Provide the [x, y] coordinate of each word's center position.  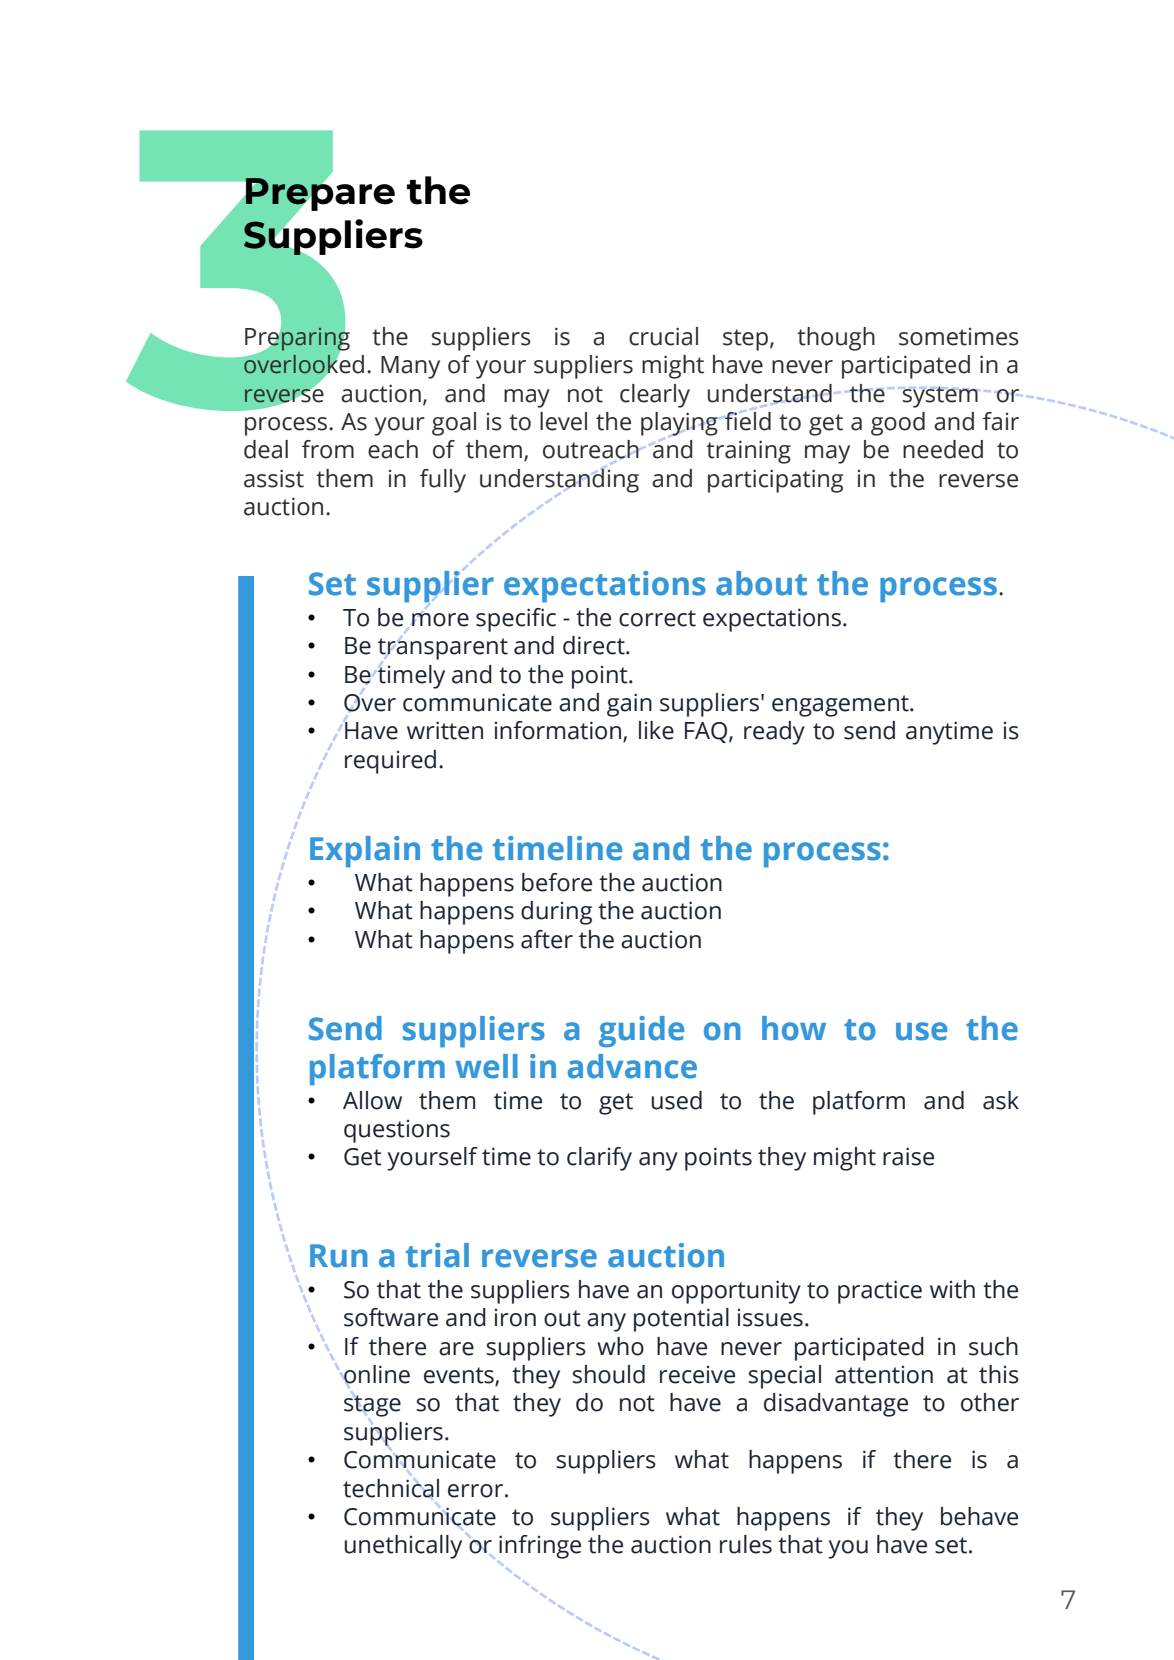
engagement [841, 706]
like [656, 730]
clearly [655, 396]
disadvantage [836, 1405]
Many [410, 367]
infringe [540, 1547]
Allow [372, 1100]
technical [391, 1488]
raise [908, 1156]
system [940, 397]
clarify [599, 1159]
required [390, 762]
